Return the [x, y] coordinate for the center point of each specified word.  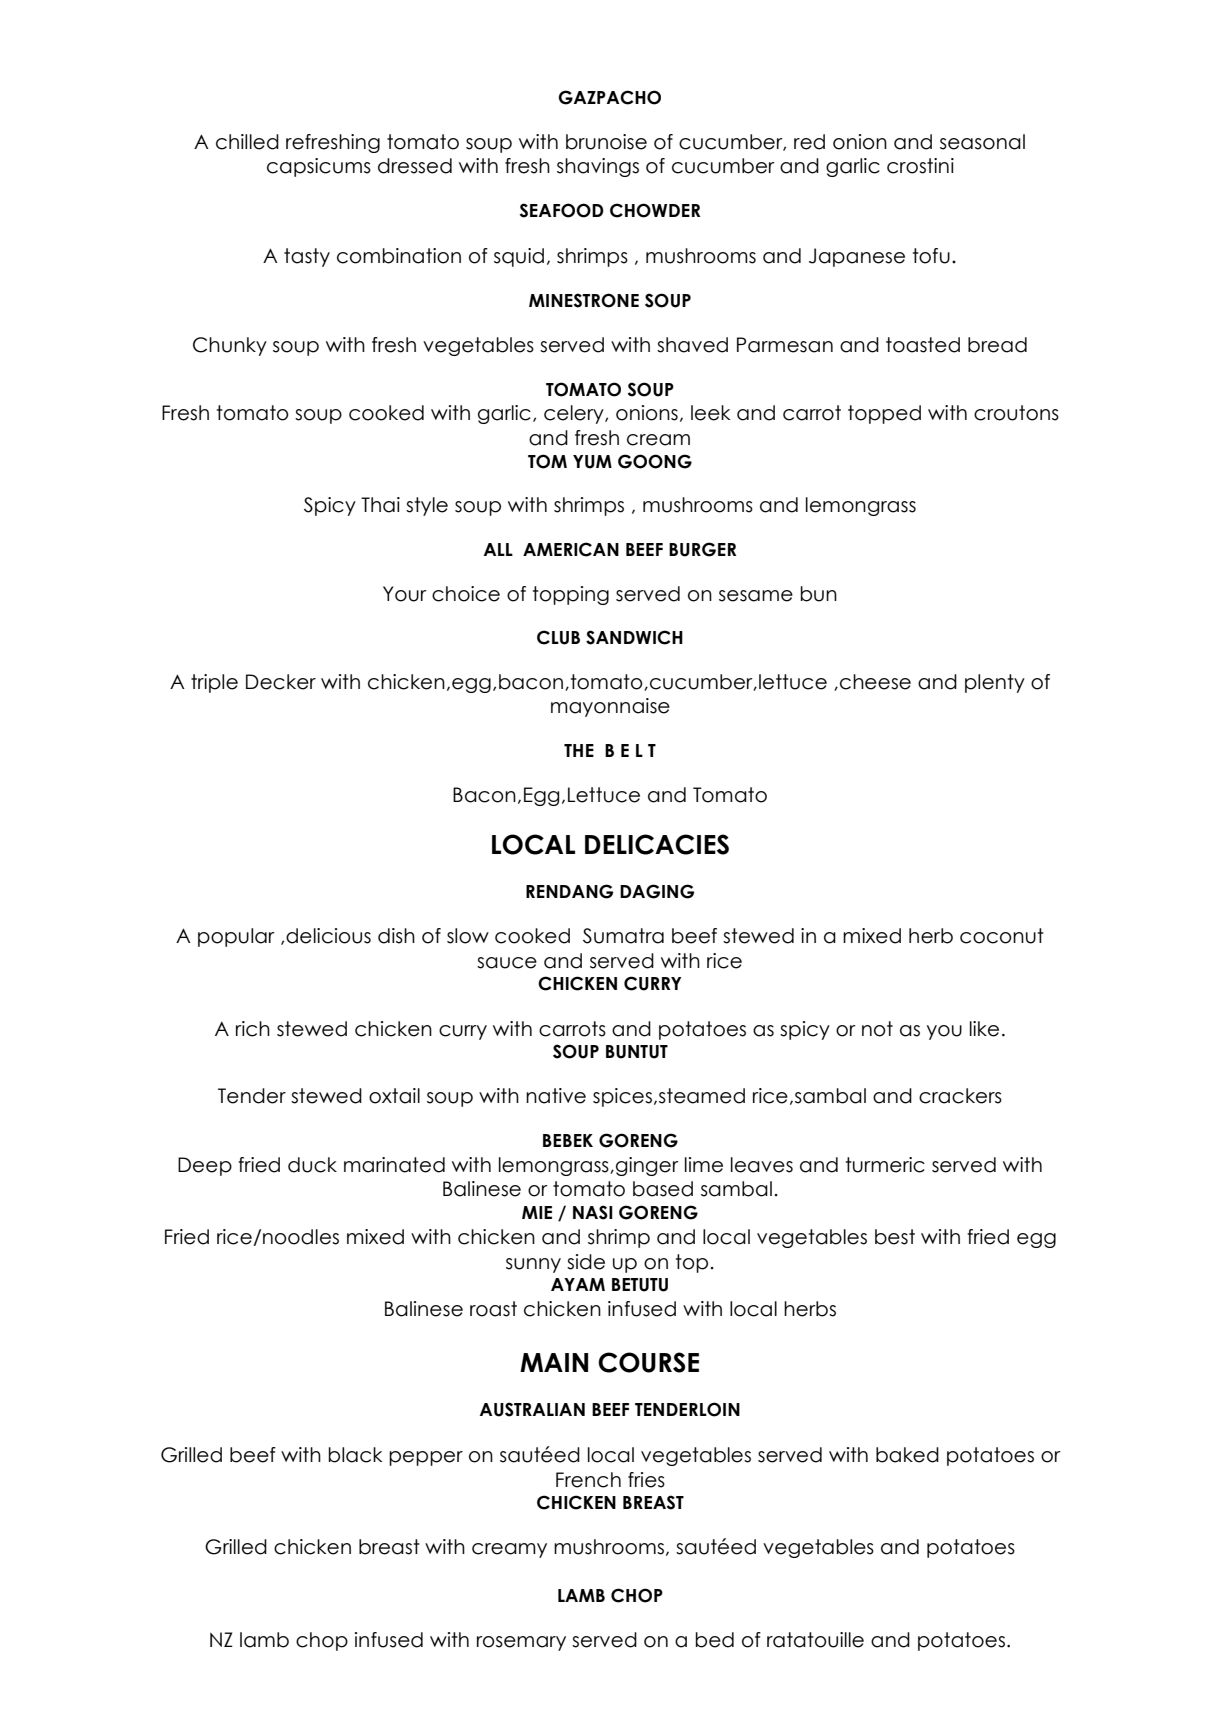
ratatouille [815, 1640]
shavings [598, 167]
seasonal [982, 142]
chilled [247, 142]
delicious [328, 936]
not [877, 1029]
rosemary [521, 1643]
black [355, 1455]
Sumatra [623, 936]
